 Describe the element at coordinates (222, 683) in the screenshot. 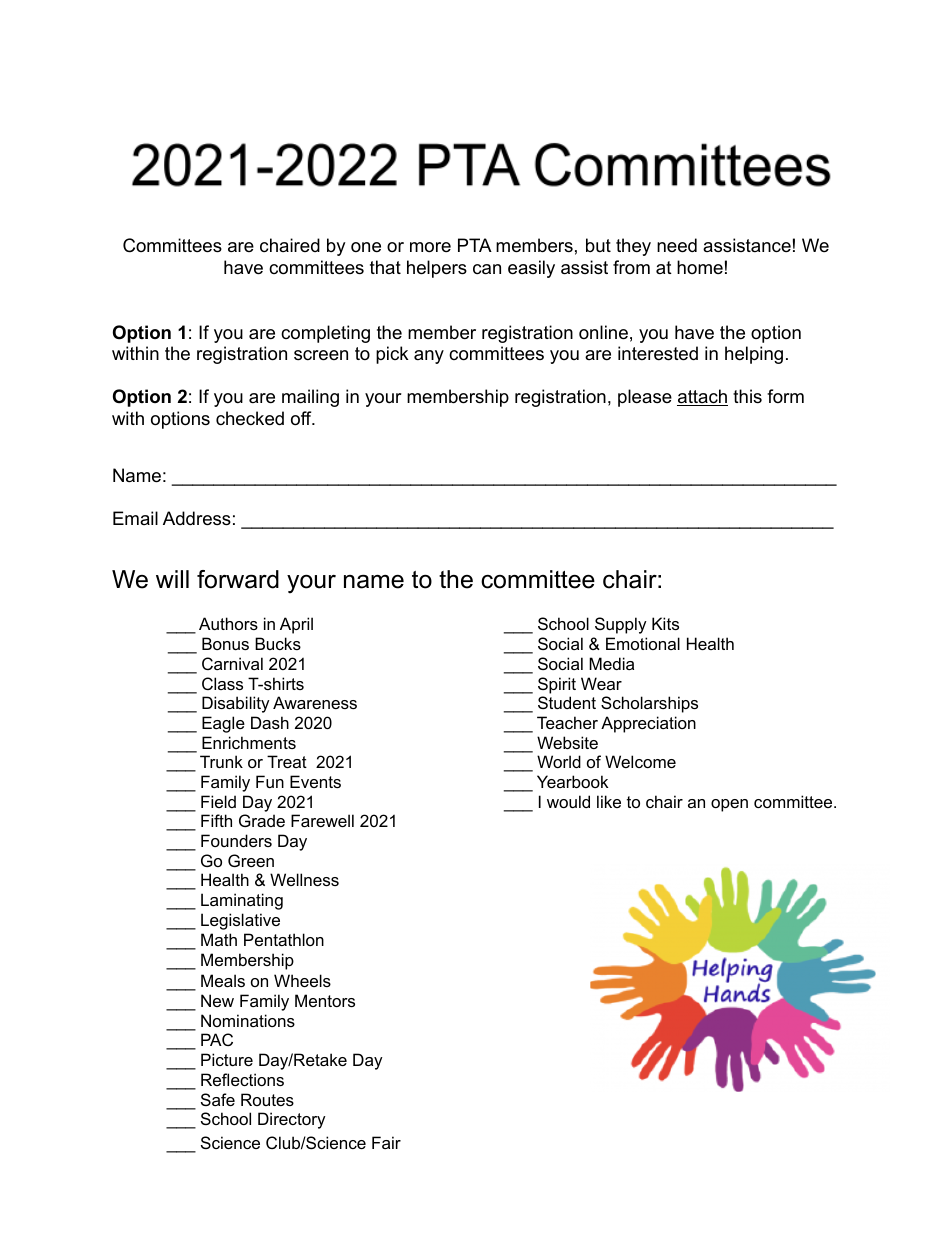

I see `Class` at that location.
